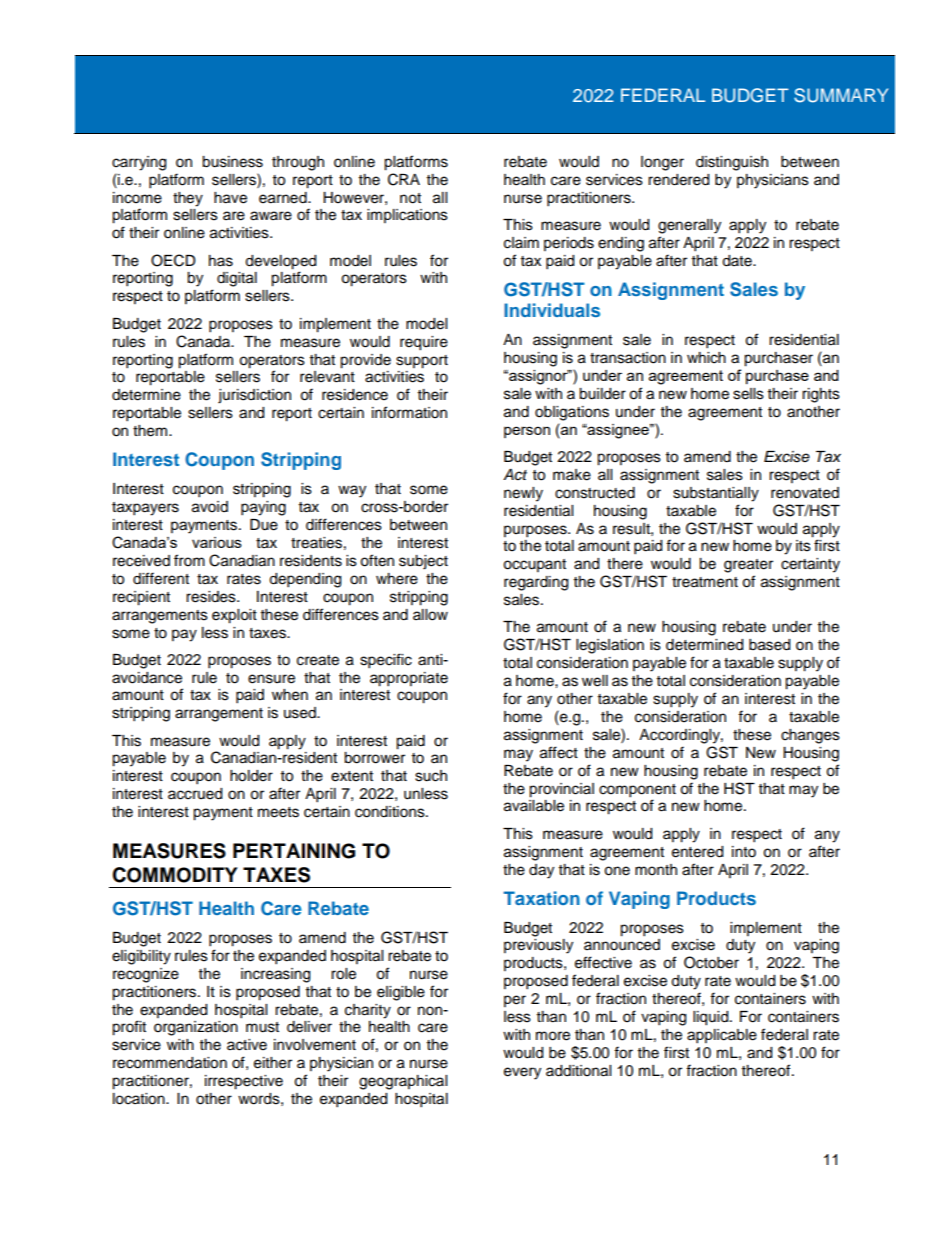 The height and width of the screenshot is (1233, 952). What do you see at coordinates (732, 163) in the screenshot?
I see `distinguish` at bounding box center [732, 163].
